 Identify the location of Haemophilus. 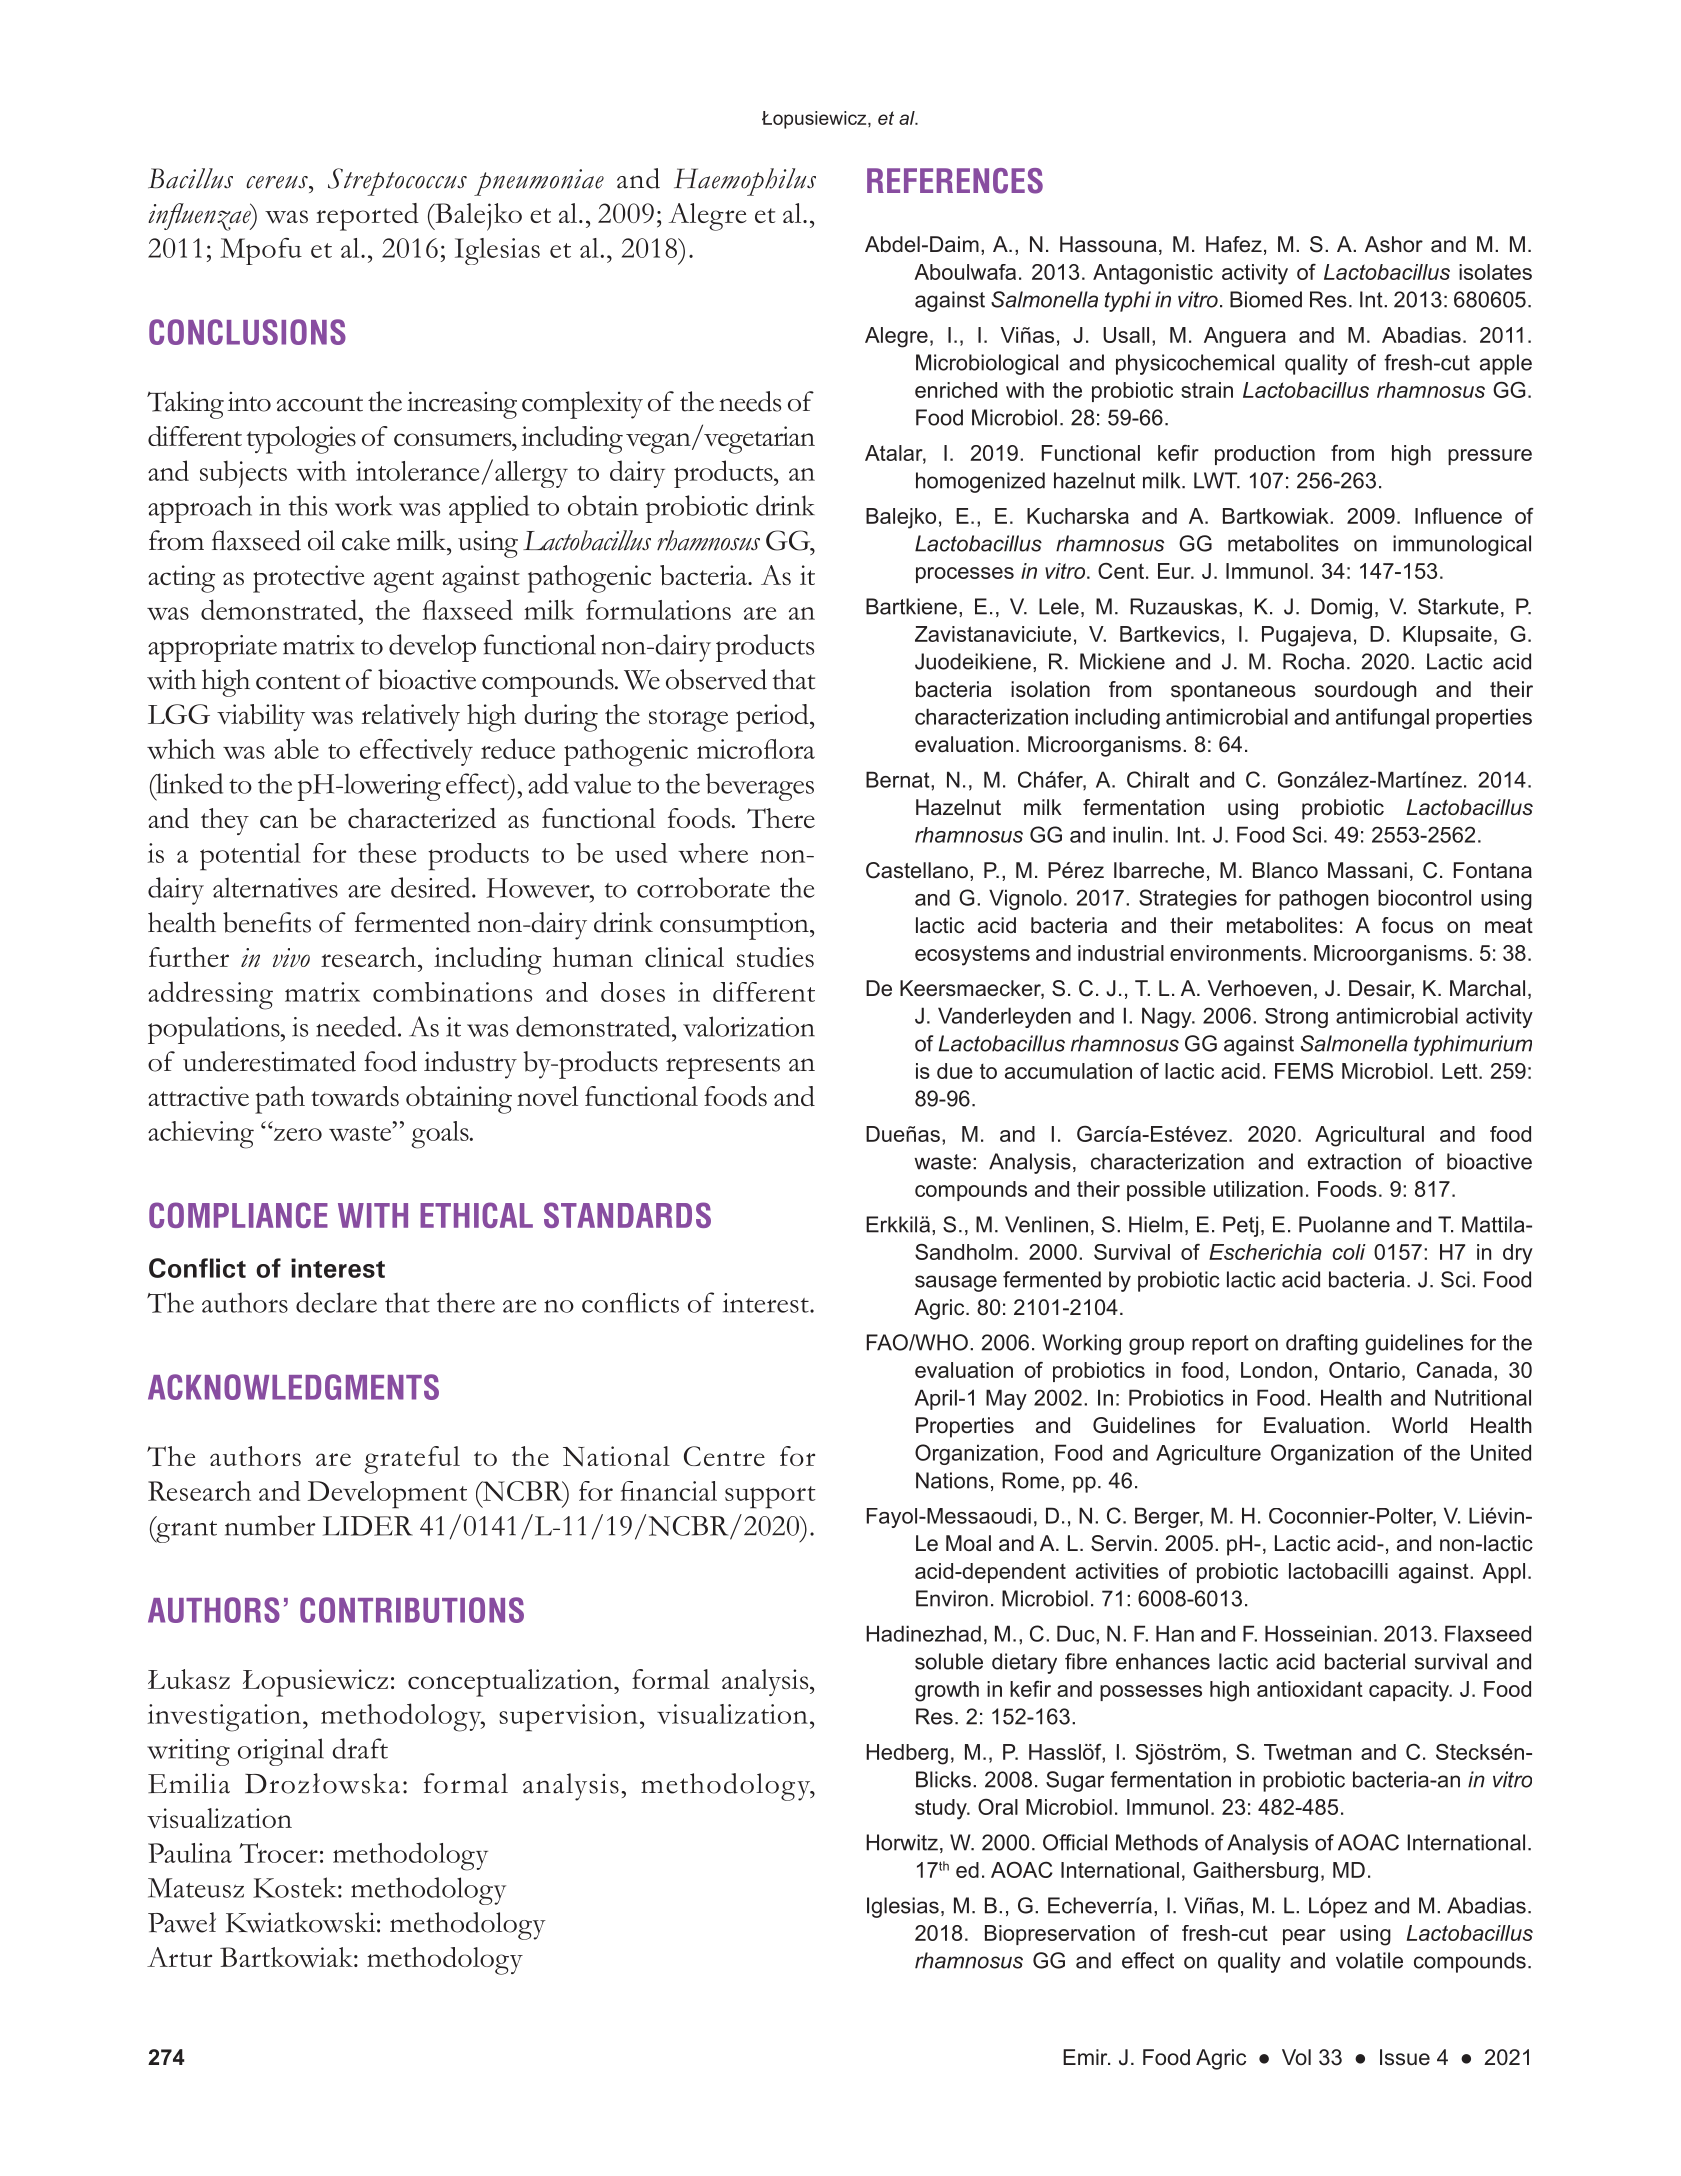
(745, 182).
